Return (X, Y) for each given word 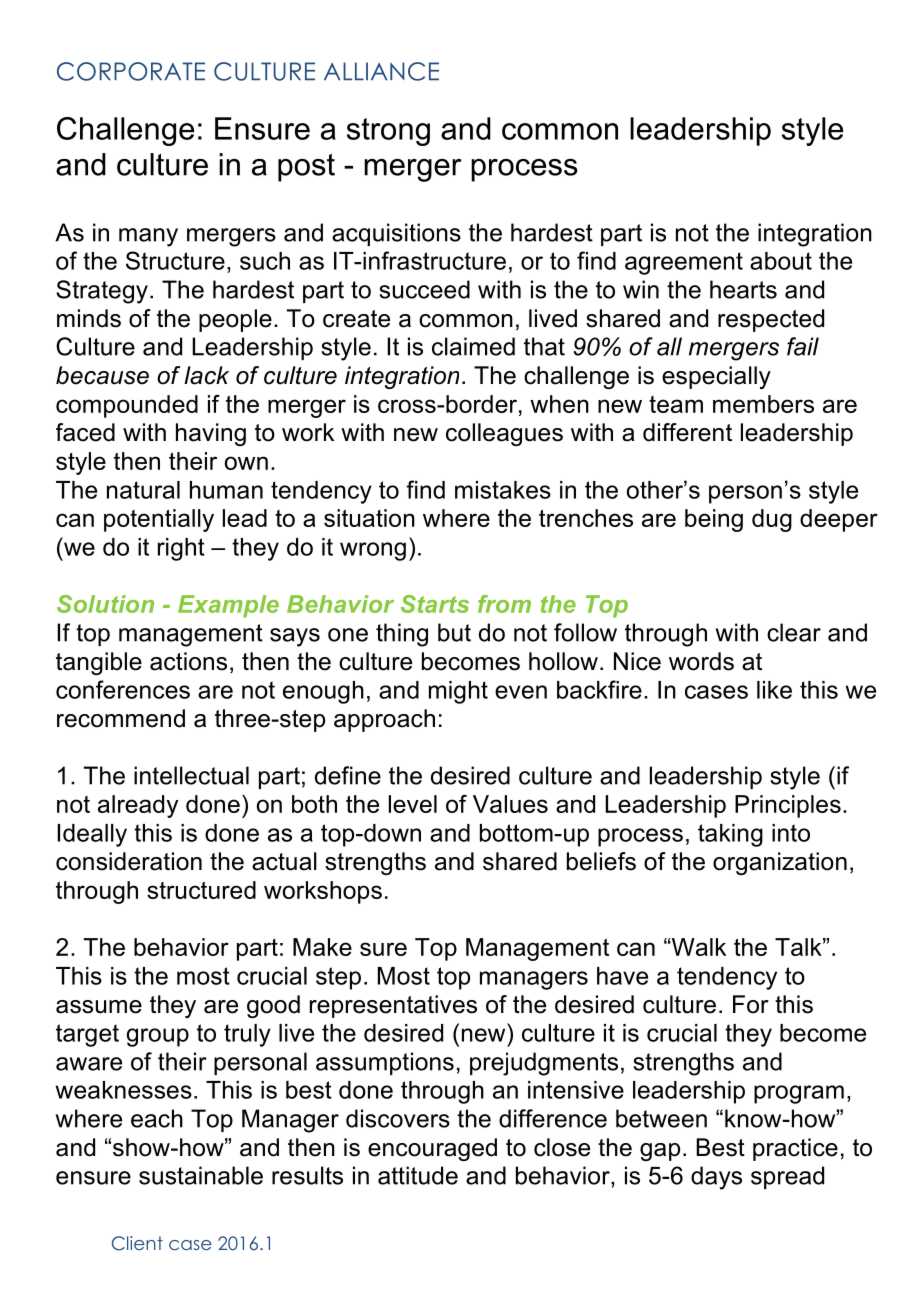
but (454, 632)
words (701, 661)
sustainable (201, 1175)
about (781, 261)
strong (388, 132)
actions (188, 661)
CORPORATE (131, 71)
